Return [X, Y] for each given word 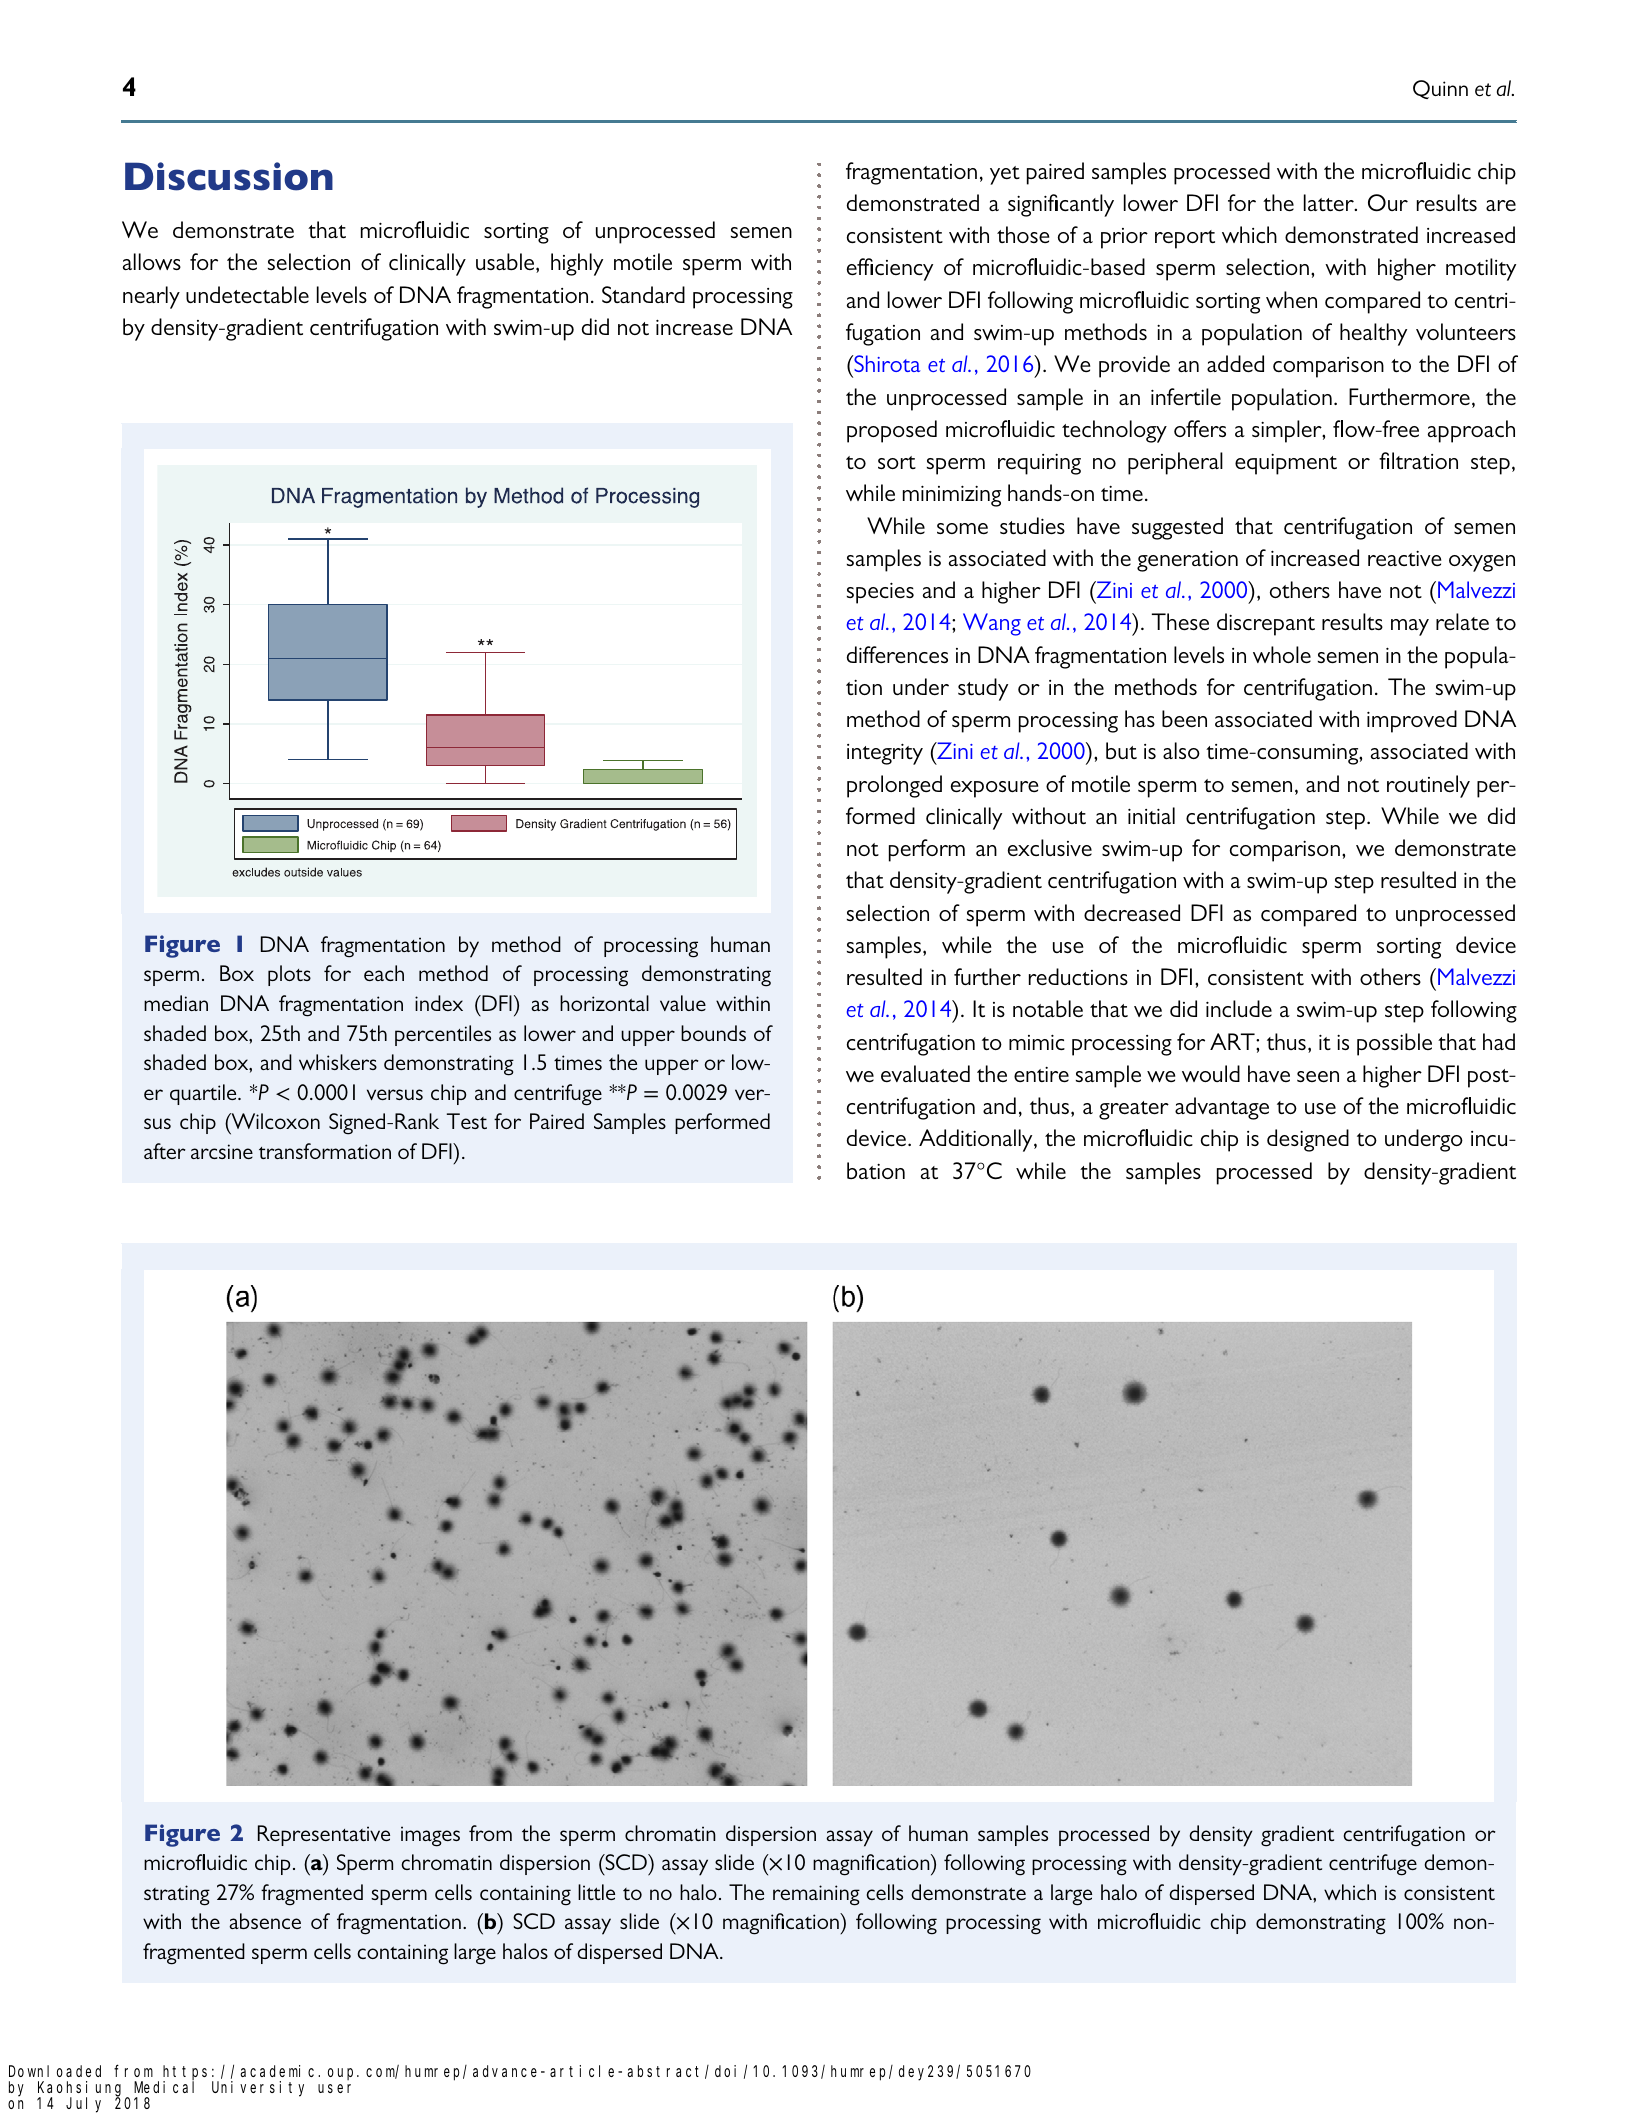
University [258, 2089]
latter [1330, 202]
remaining [816, 1895]
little [596, 1892]
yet [1005, 175]
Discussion [229, 176]
